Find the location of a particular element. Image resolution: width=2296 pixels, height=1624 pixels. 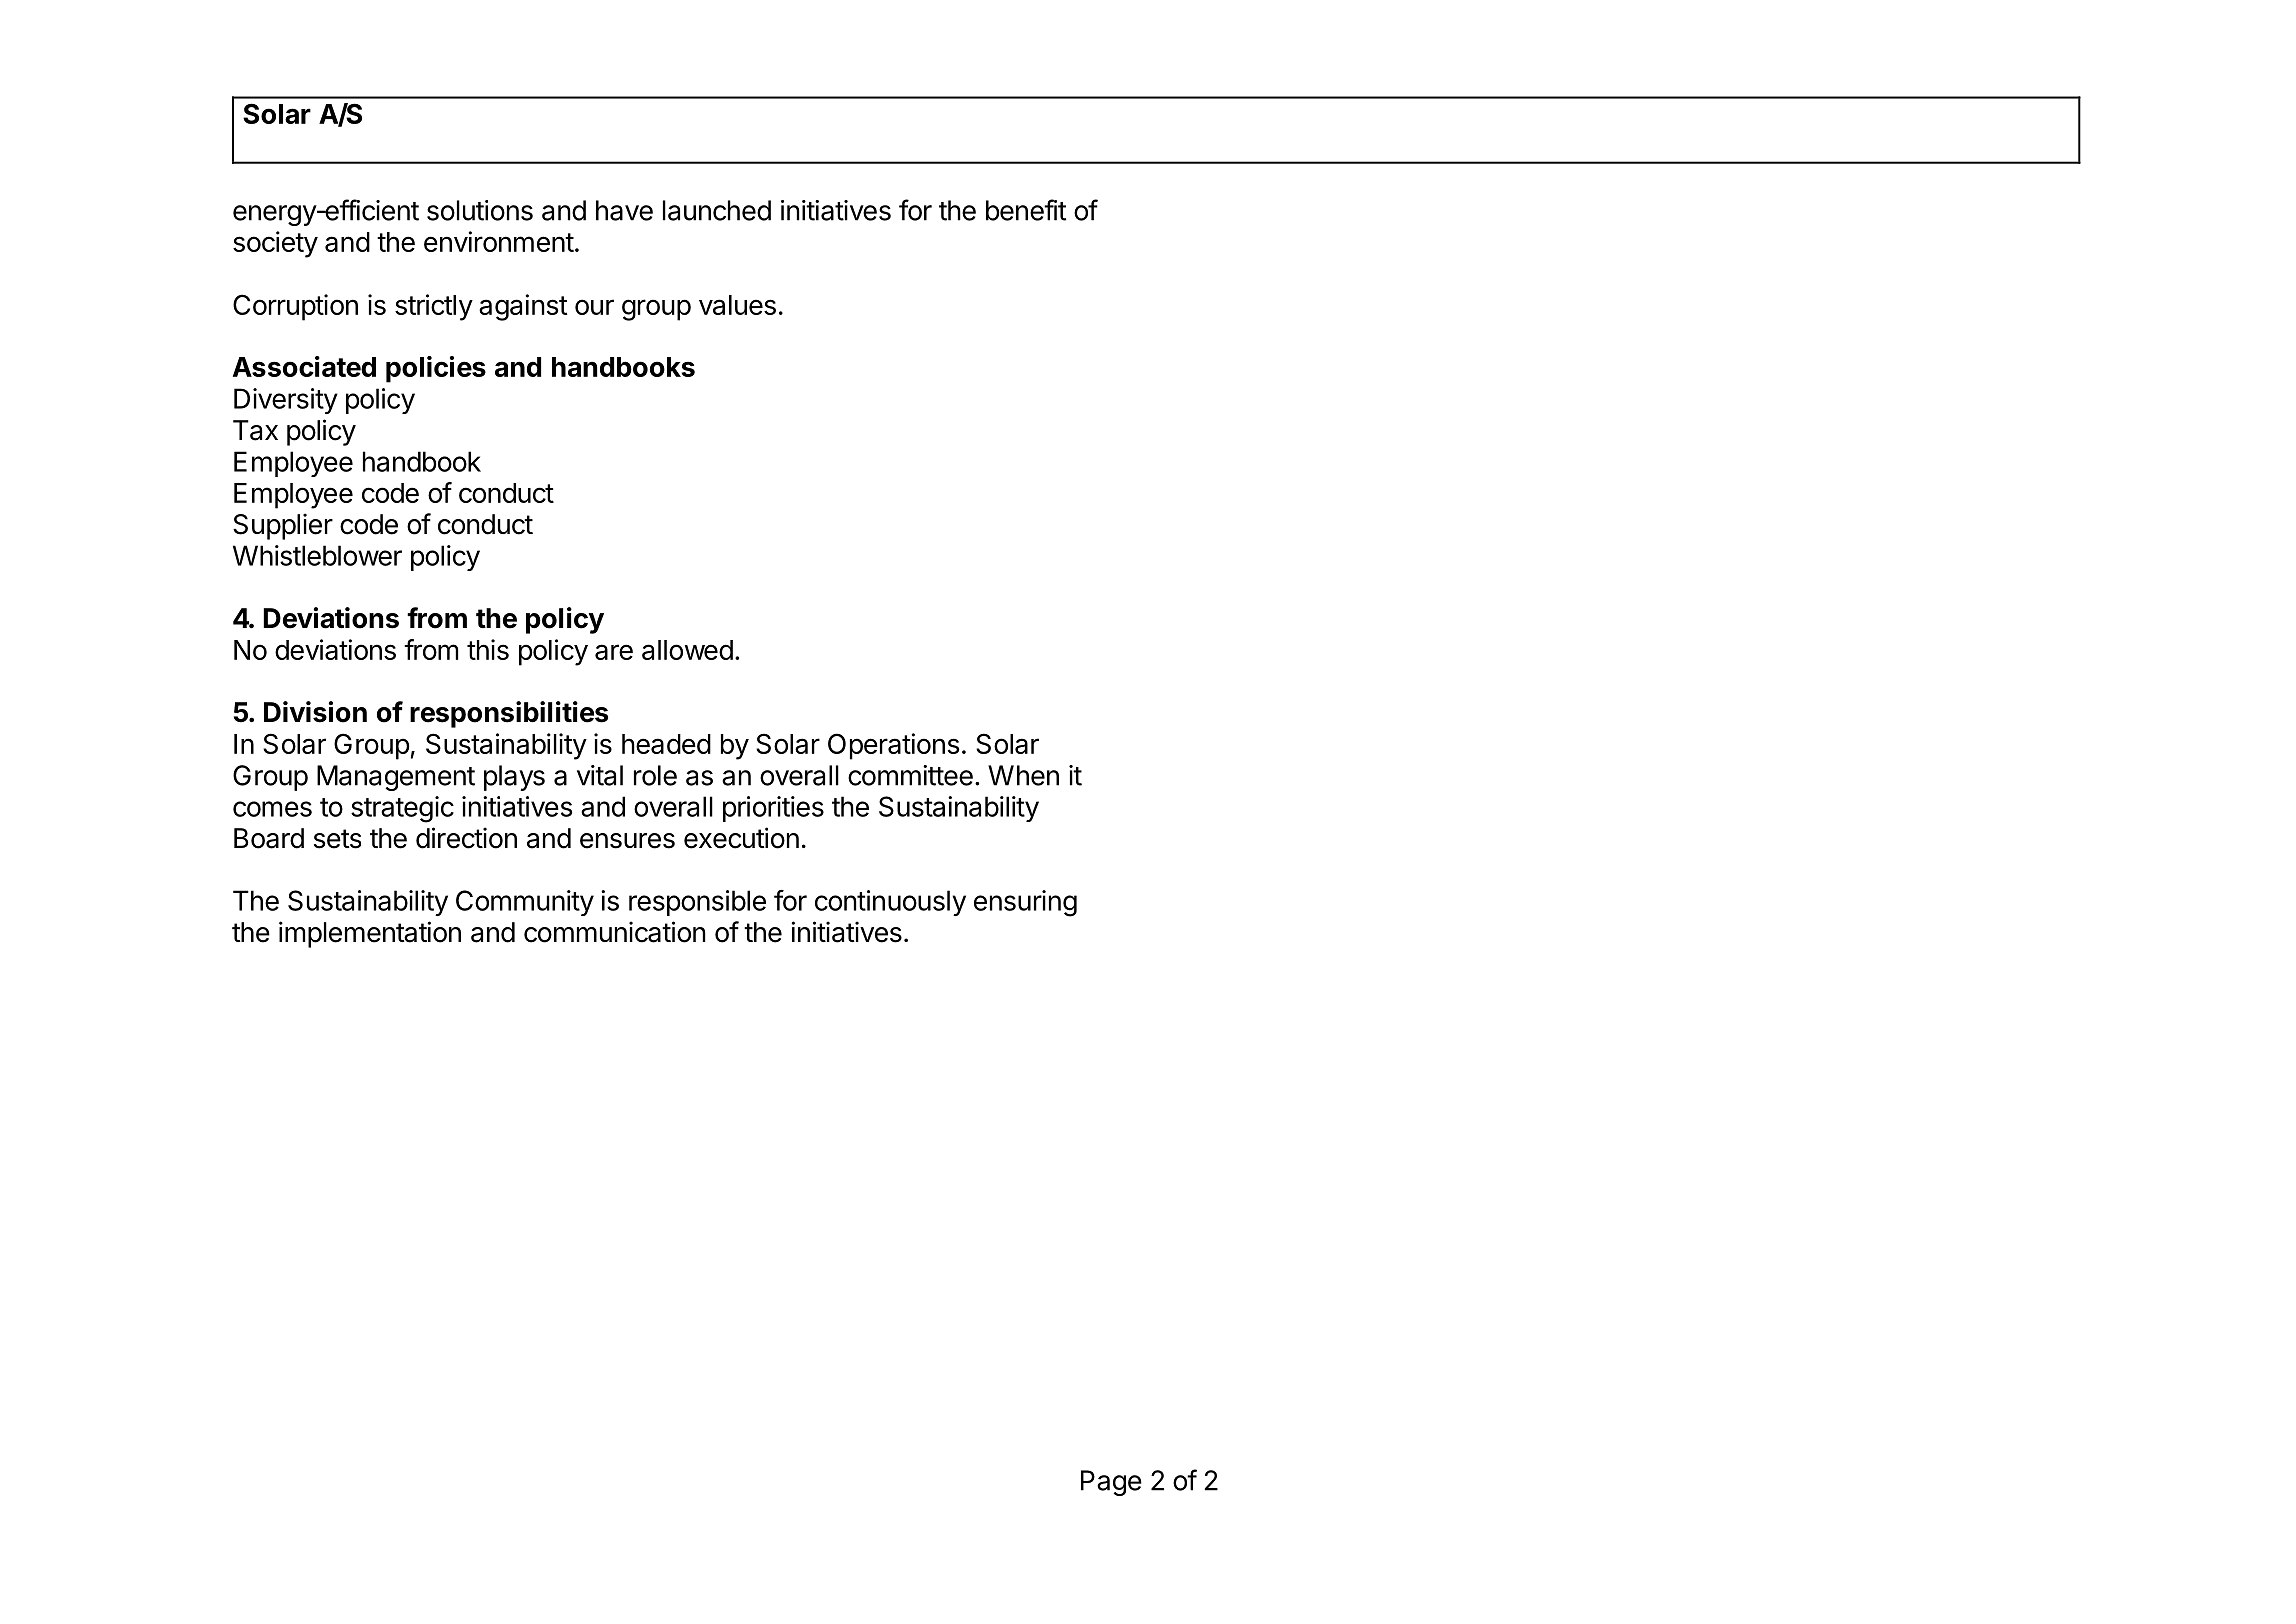

benefit is located at coordinates (1026, 210).
